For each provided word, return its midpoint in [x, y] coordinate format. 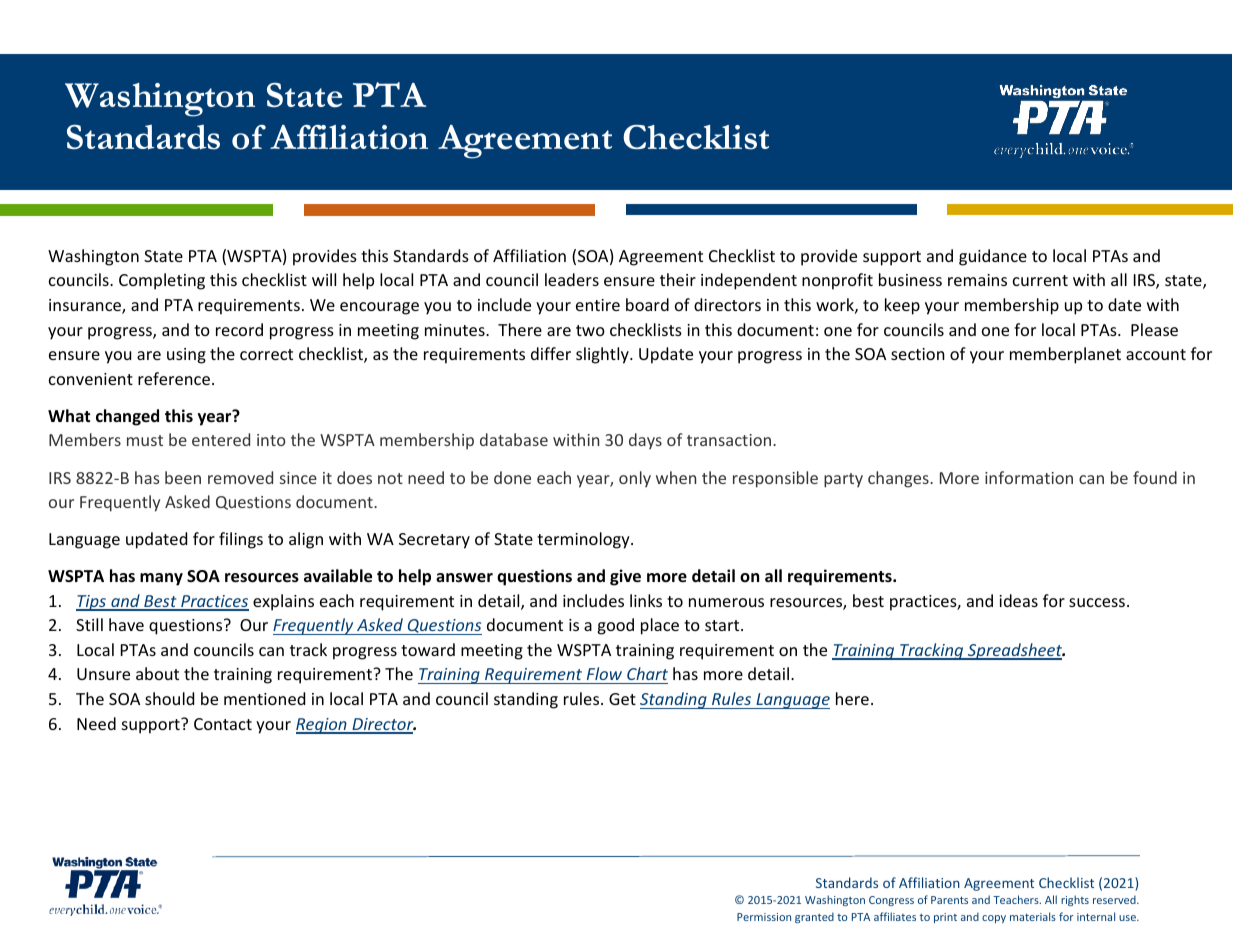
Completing [162, 281]
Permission [764, 917]
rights [1075, 900]
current [1040, 280]
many [161, 579]
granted [814, 917]
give [625, 577]
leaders [572, 279]
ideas [1018, 600]
